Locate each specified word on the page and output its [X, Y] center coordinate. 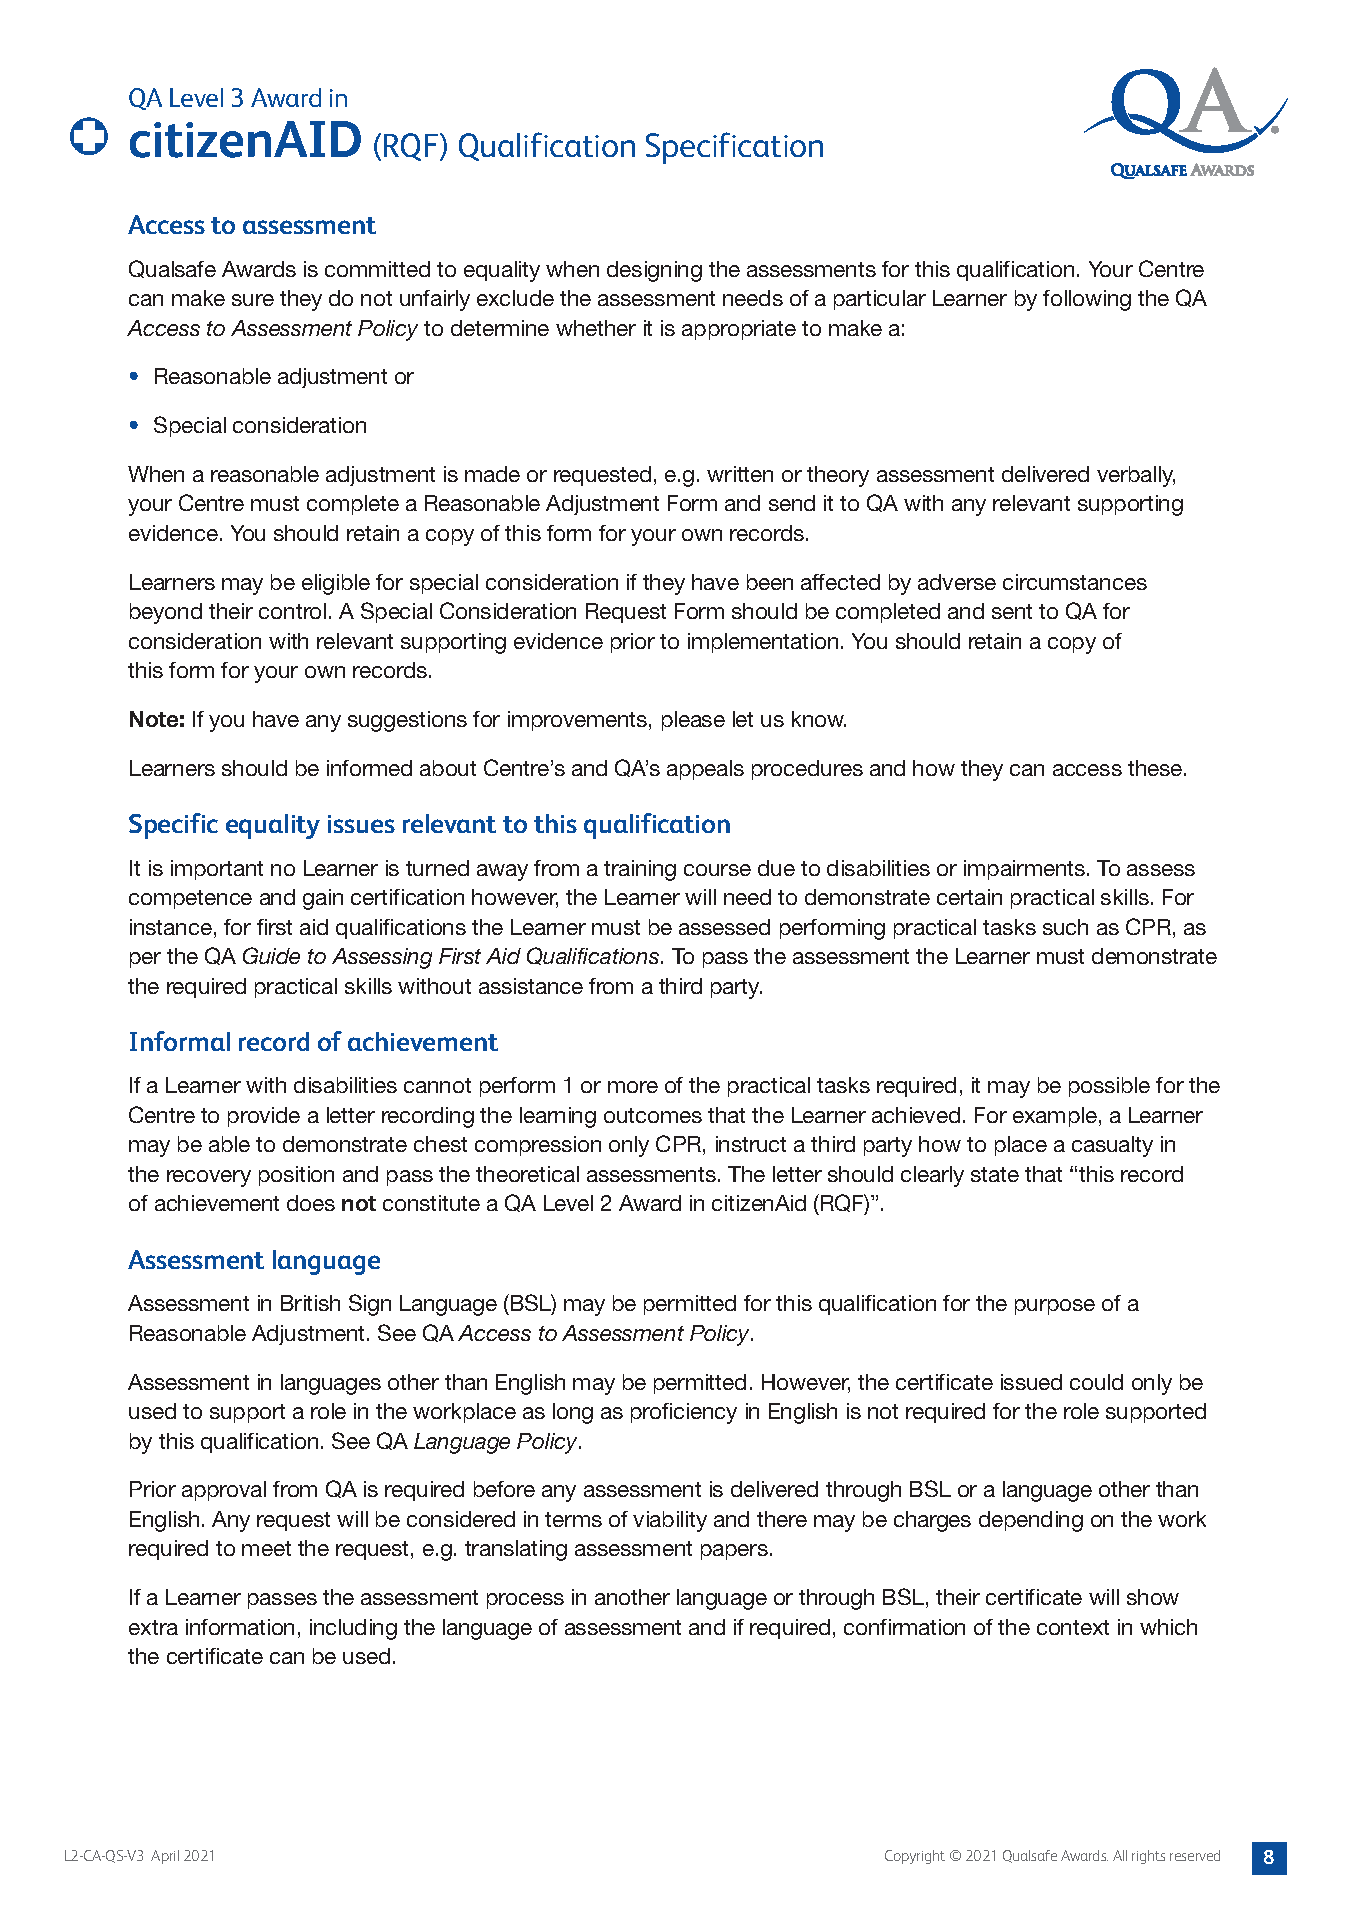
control [292, 611]
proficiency [684, 1413]
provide [264, 1117]
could [1096, 1382]
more [633, 1087]
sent [1012, 611]
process [525, 1601]
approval [224, 1491]
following [1087, 300]
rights [1148, 1857]
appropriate [739, 330]
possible [1109, 1087]
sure [253, 300]
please [693, 721]
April [165, 1857]
